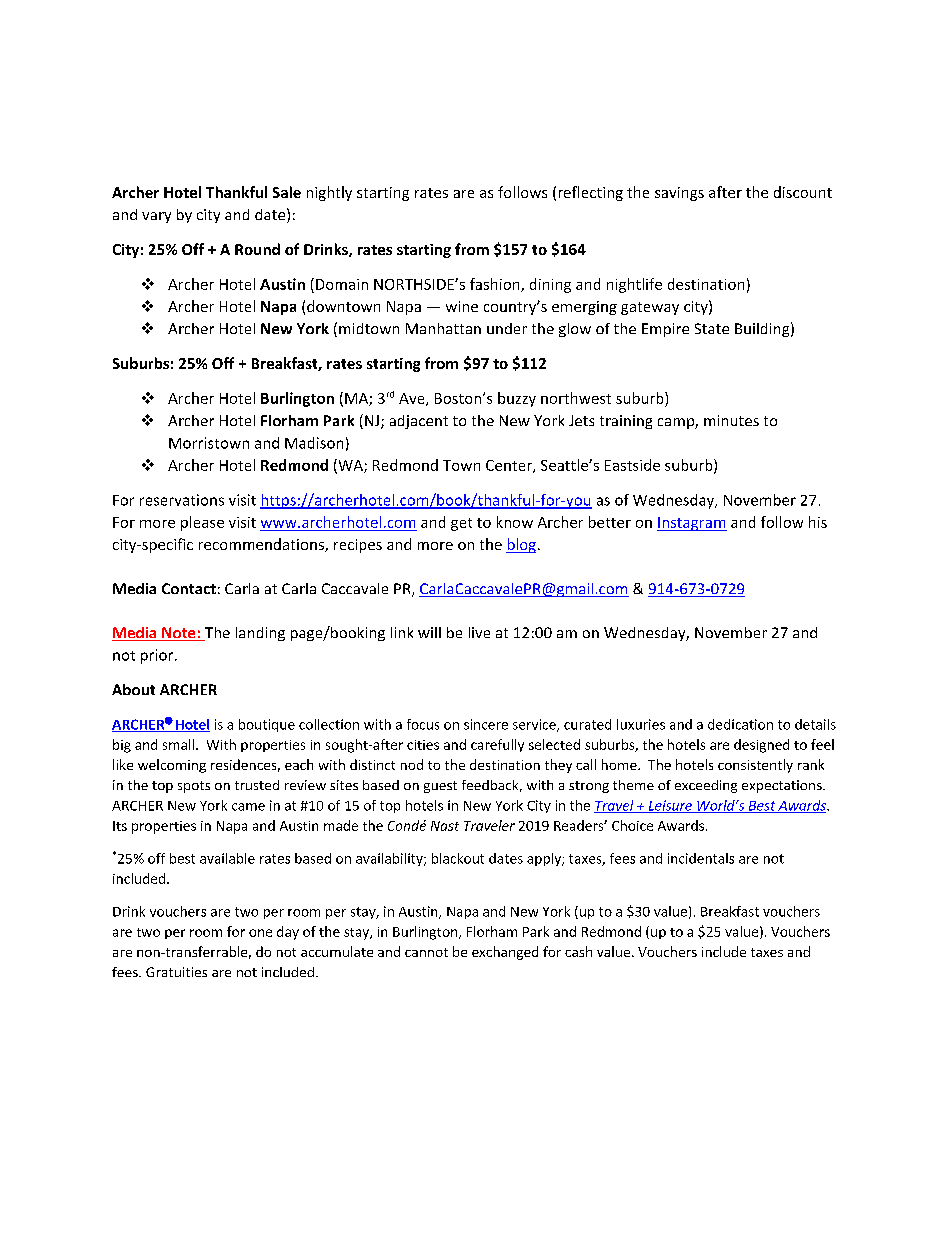 The height and width of the image is (1233, 952). Describe the element at coordinates (591, 193) in the image. I see `reflecting` at that location.
